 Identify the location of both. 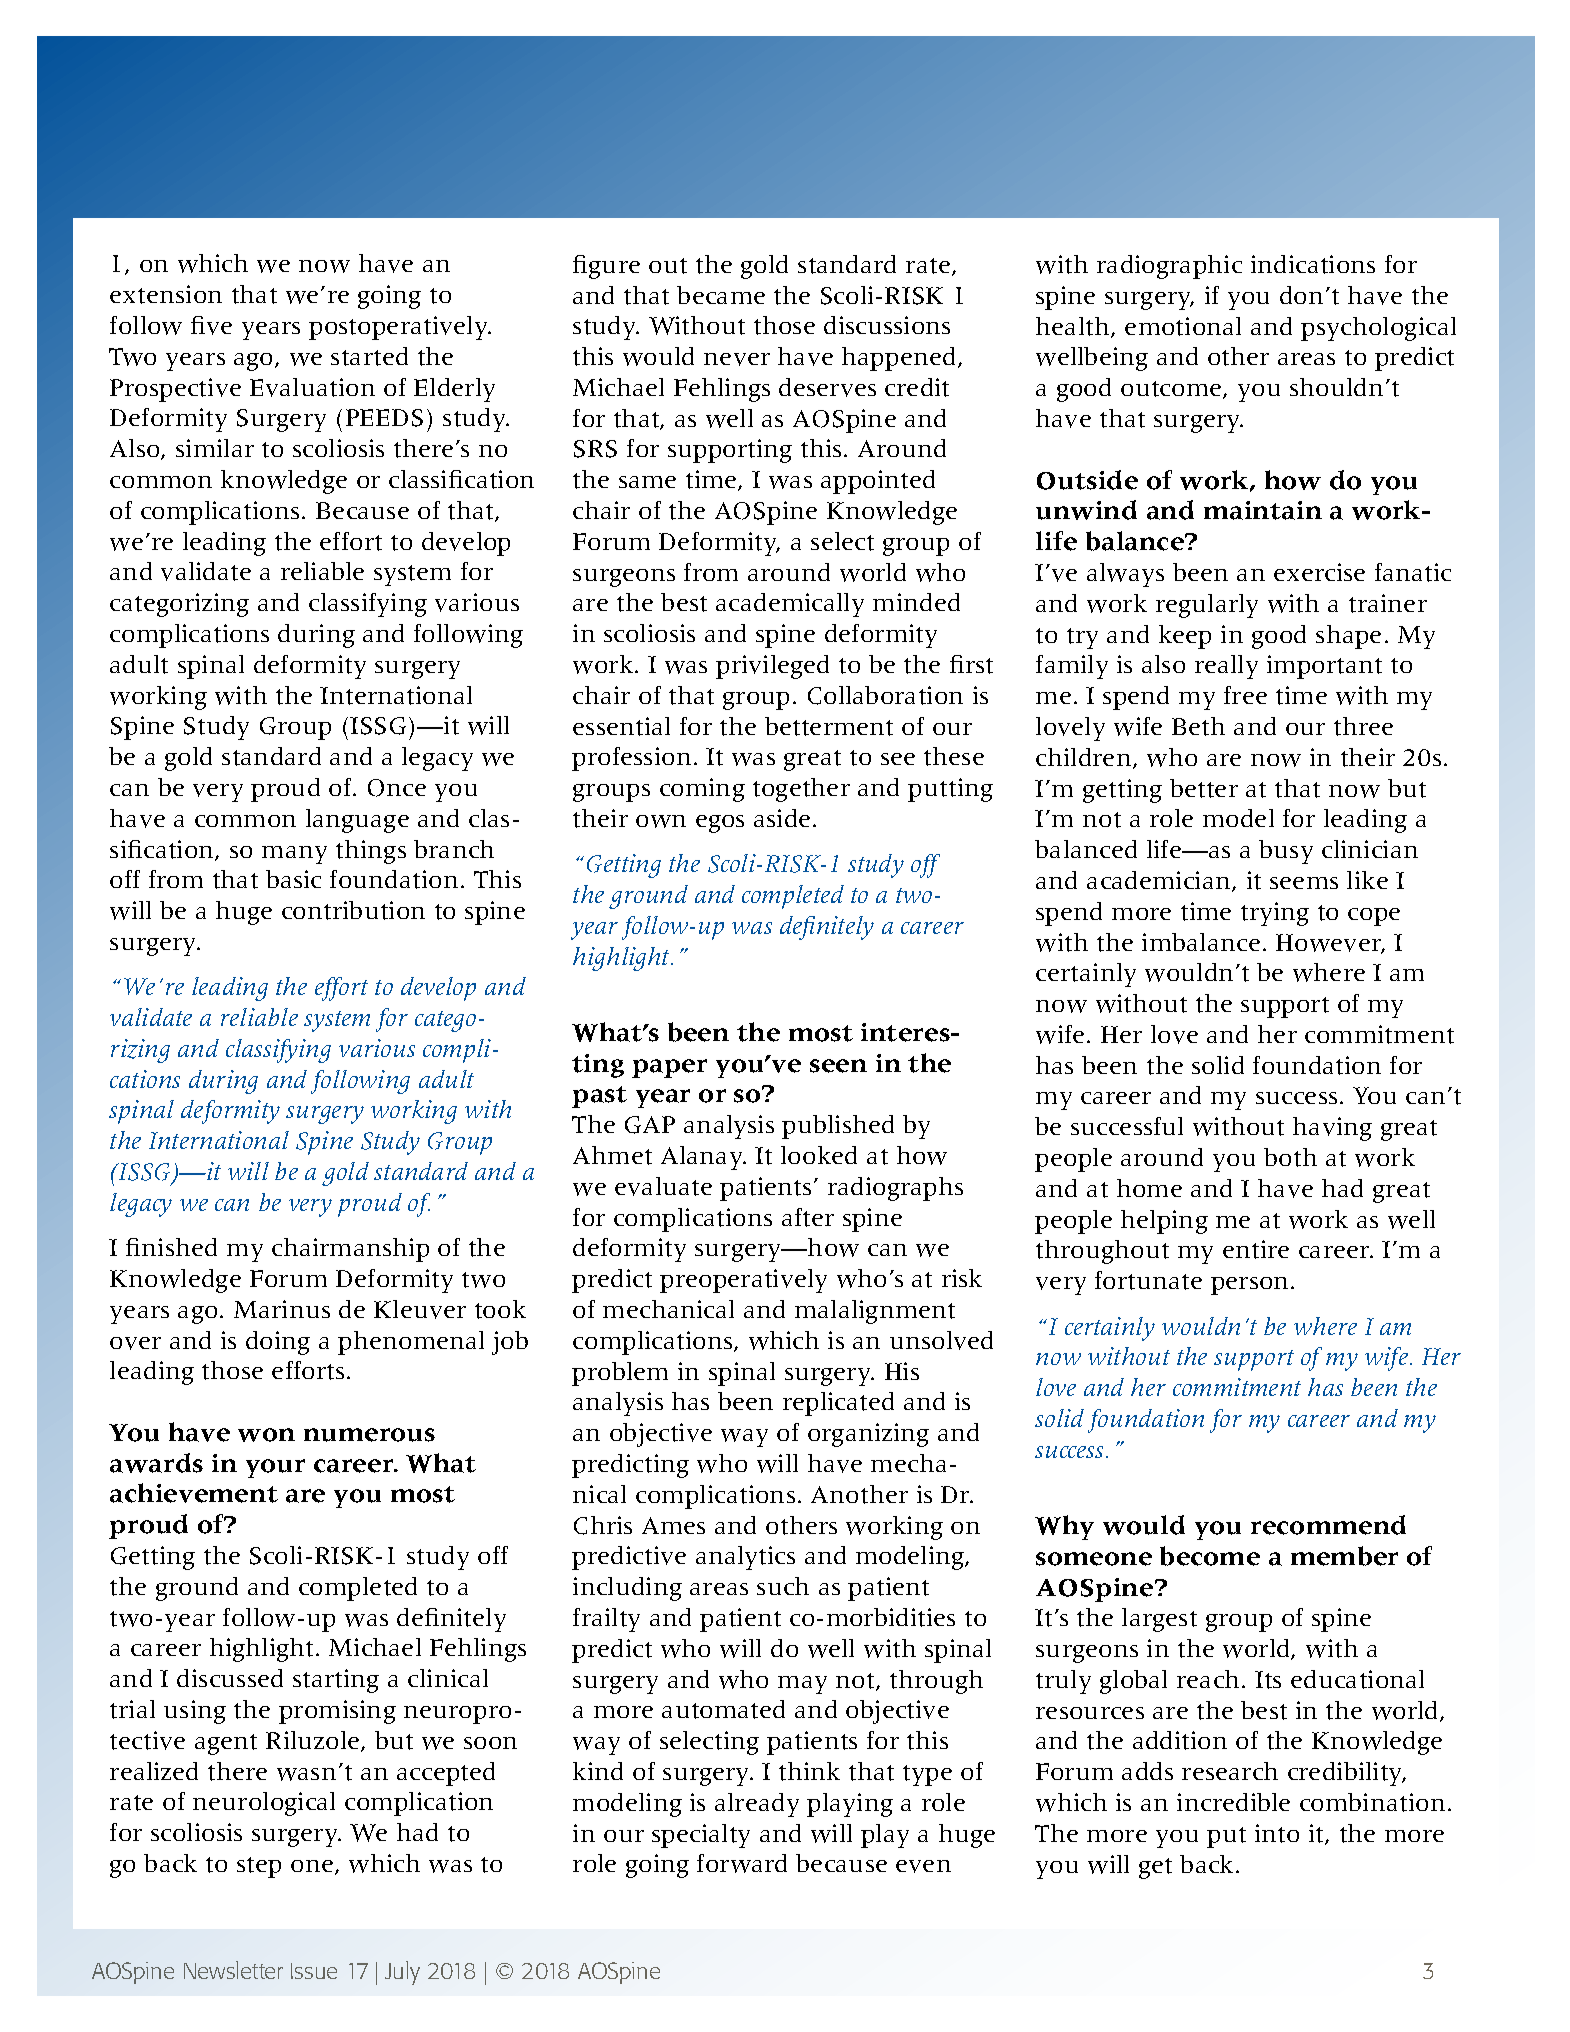
(1290, 1157).
